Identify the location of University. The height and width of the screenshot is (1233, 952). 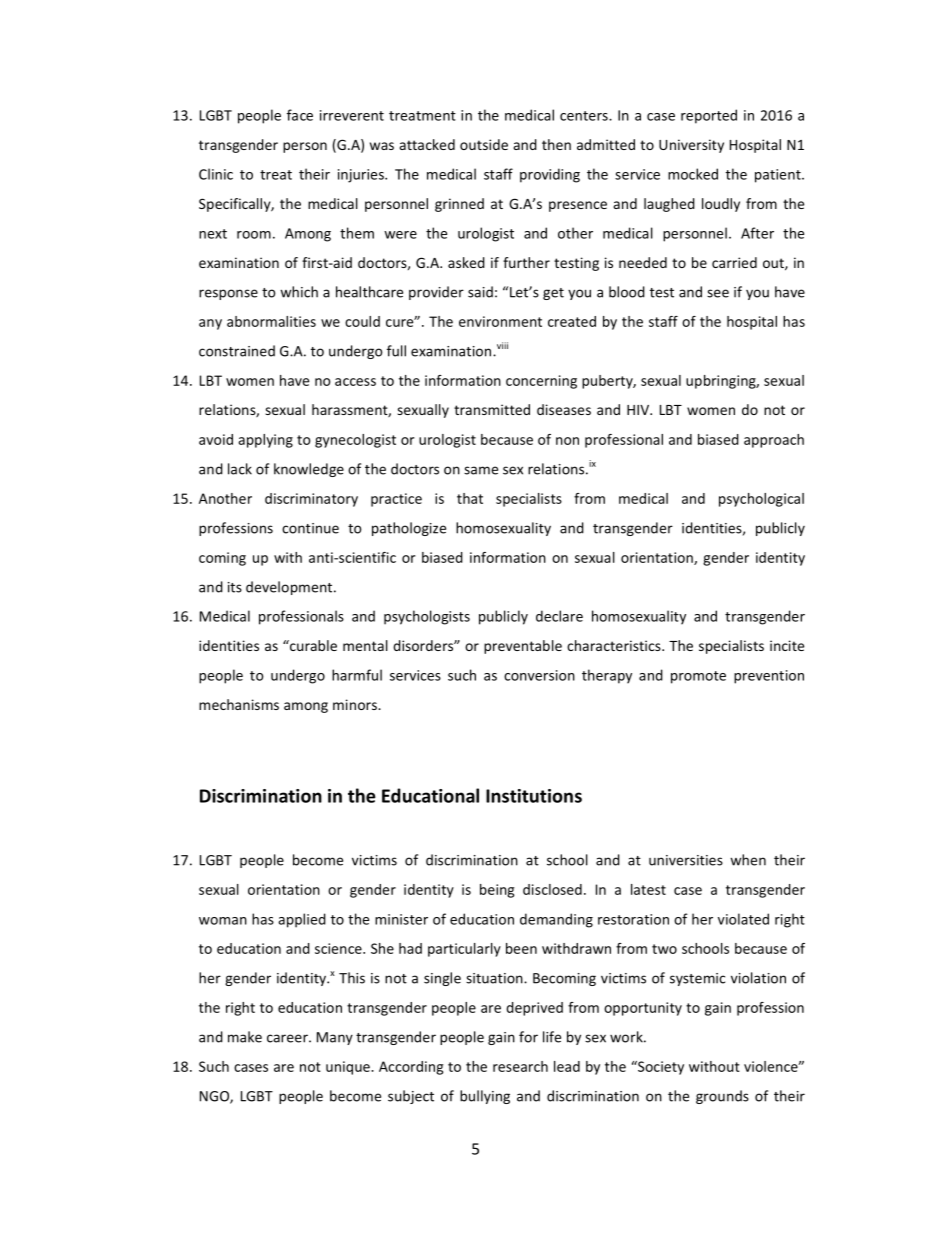
(691, 146).
